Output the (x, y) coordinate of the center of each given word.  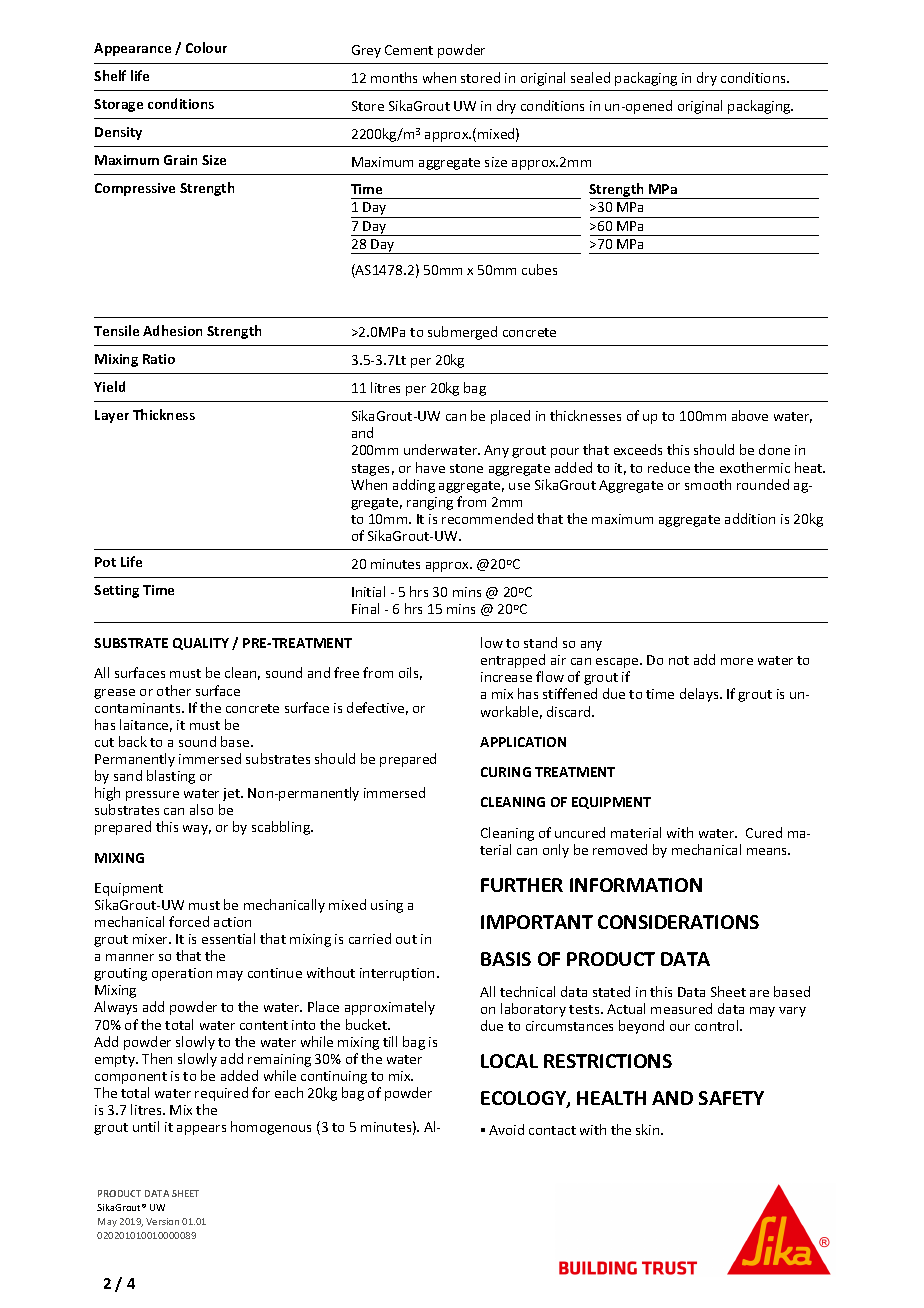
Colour (206, 47)
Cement (409, 50)
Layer (112, 416)
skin (649, 1129)
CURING (506, 772)
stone (466, 468)
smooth (708, 484)
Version (162, 1221)
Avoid (506, 1129)
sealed (590, 77)
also (201, 809)
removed (620, 849)
